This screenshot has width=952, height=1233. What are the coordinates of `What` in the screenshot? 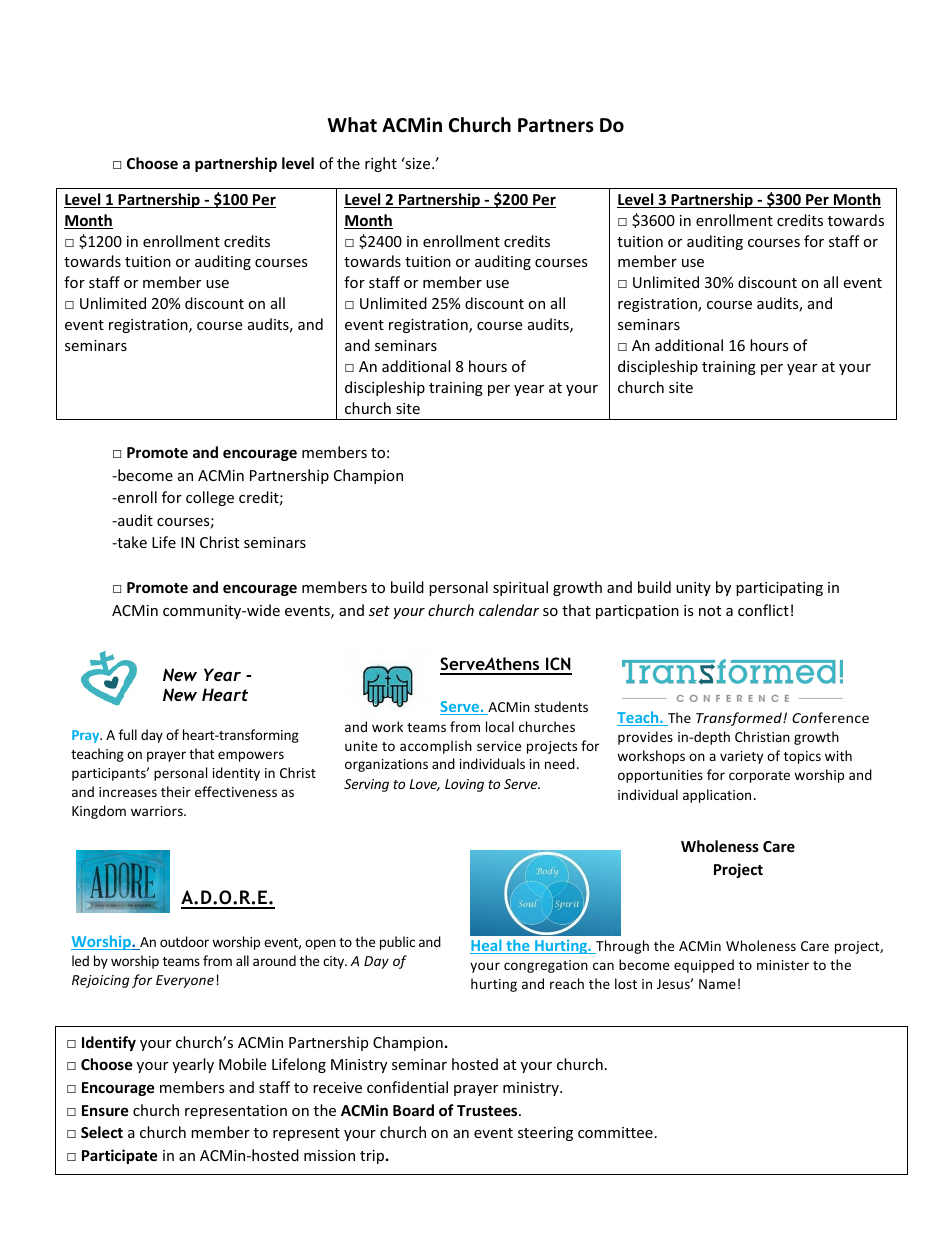 It's located at (352, 125).
